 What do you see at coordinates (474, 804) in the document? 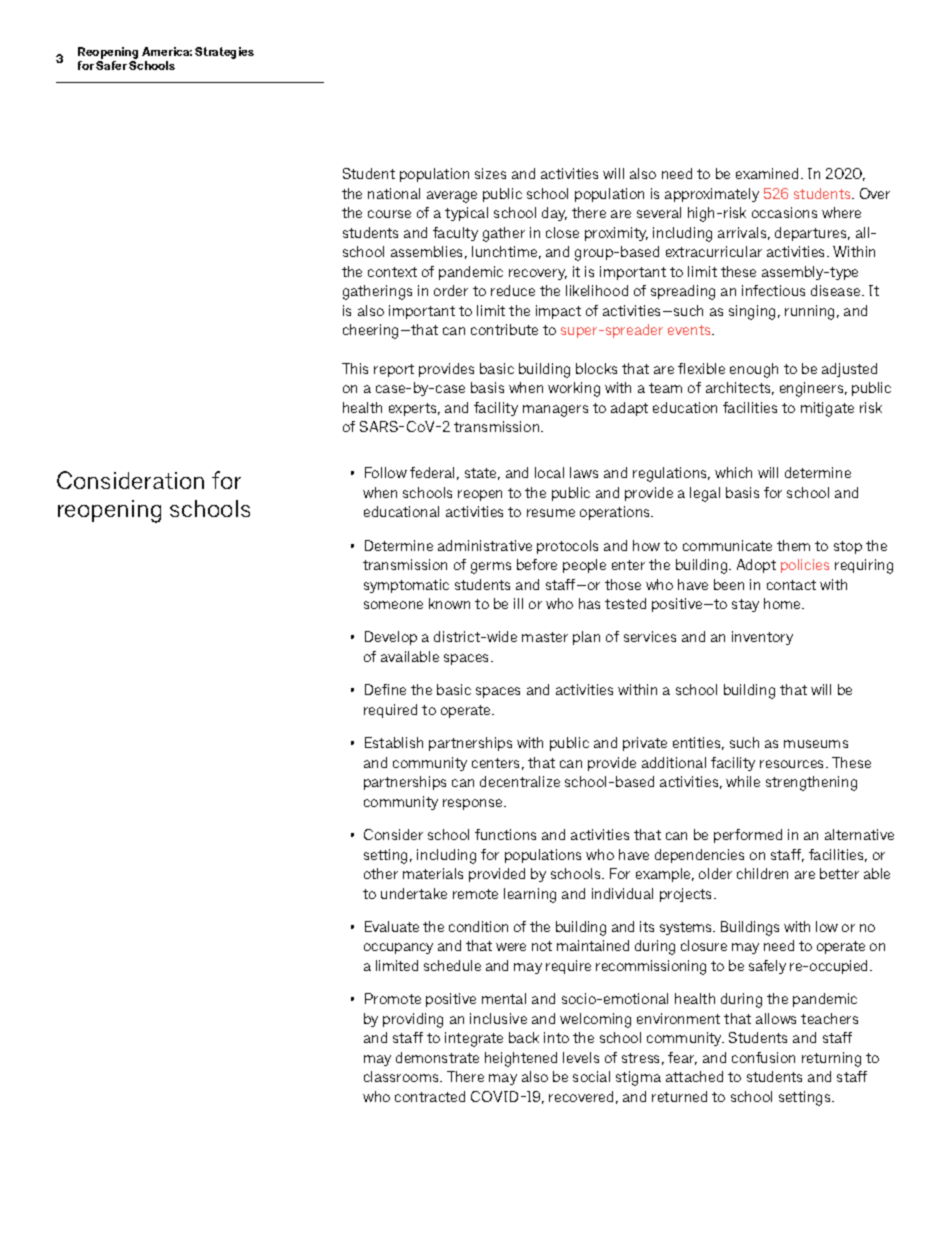
I see `response` at bounding box center [474, 804].
